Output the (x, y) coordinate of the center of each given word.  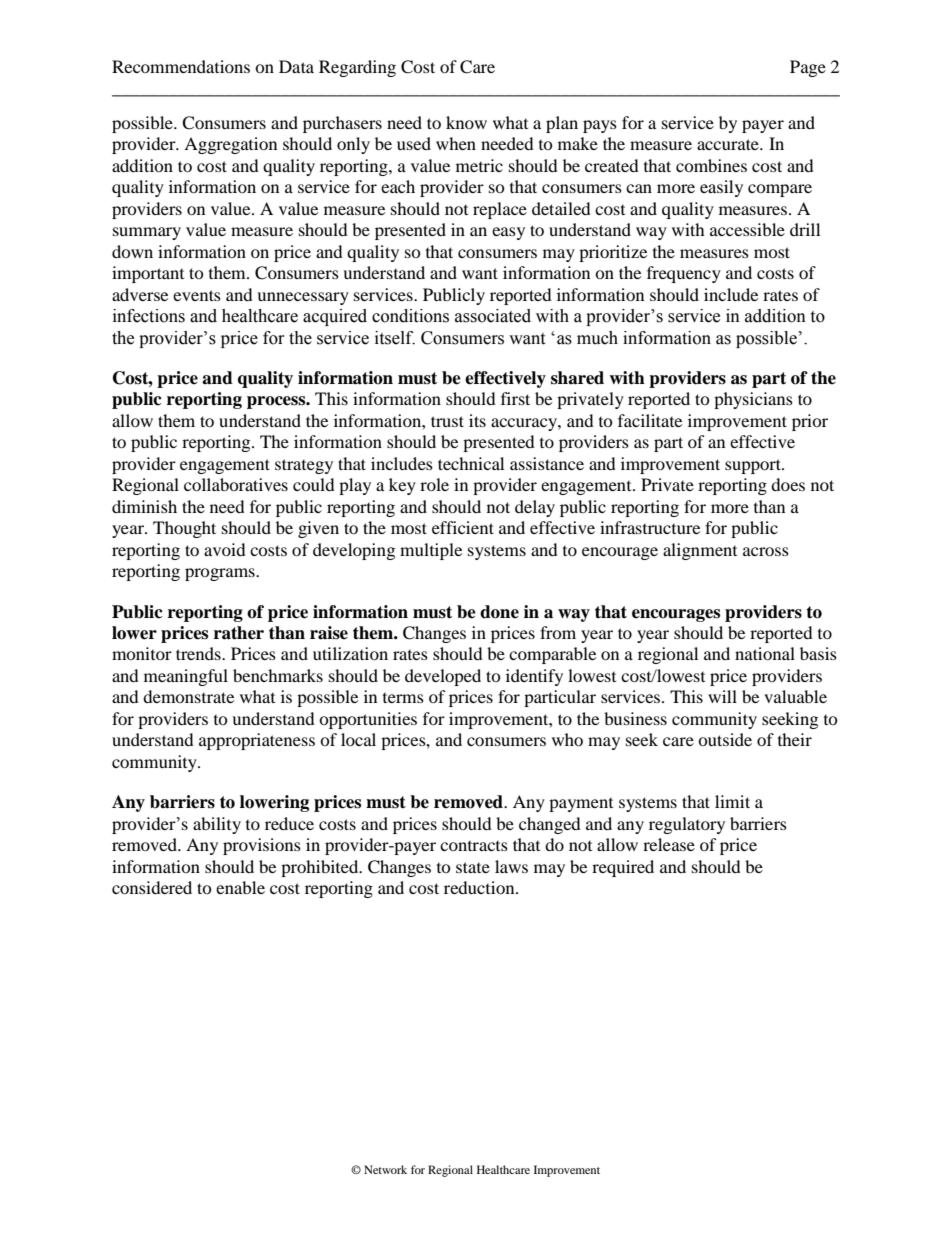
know (466, 122)
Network (385, 1169)
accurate (729, 144)
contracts (474, 846)
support (754, 466)
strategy (304, 466)
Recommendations (181, 66)
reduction (480, 887)
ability (217, 825)
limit (732, 801)
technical (471, 463)
